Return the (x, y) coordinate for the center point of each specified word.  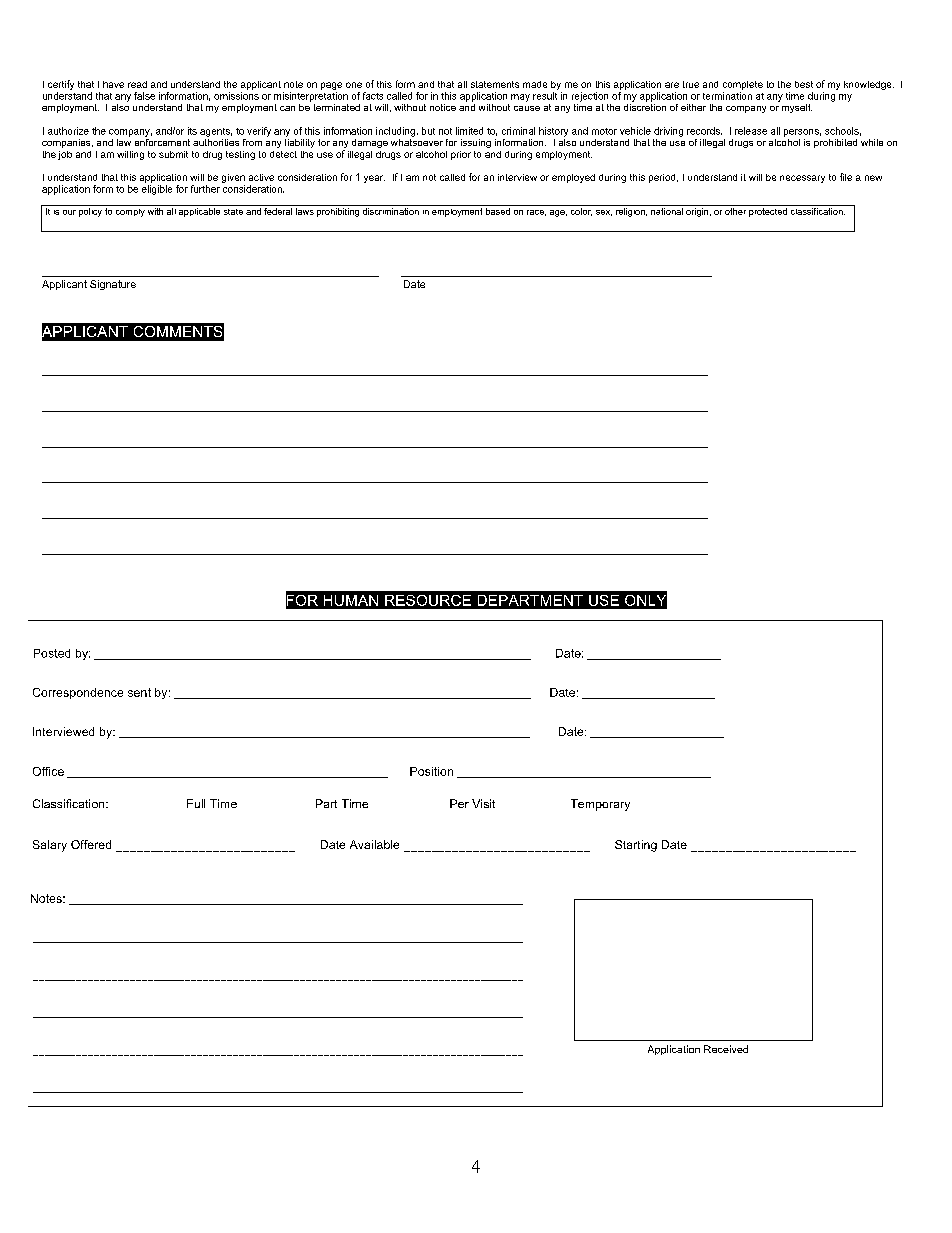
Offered (91, 844)
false (144, 96)
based (498, 211)
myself (797, 108)
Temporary (600, 805)
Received (726, 1049)
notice (443, 107)
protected (768, 212)
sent (139, 692)
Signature (113, 285)
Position (431, 771)
